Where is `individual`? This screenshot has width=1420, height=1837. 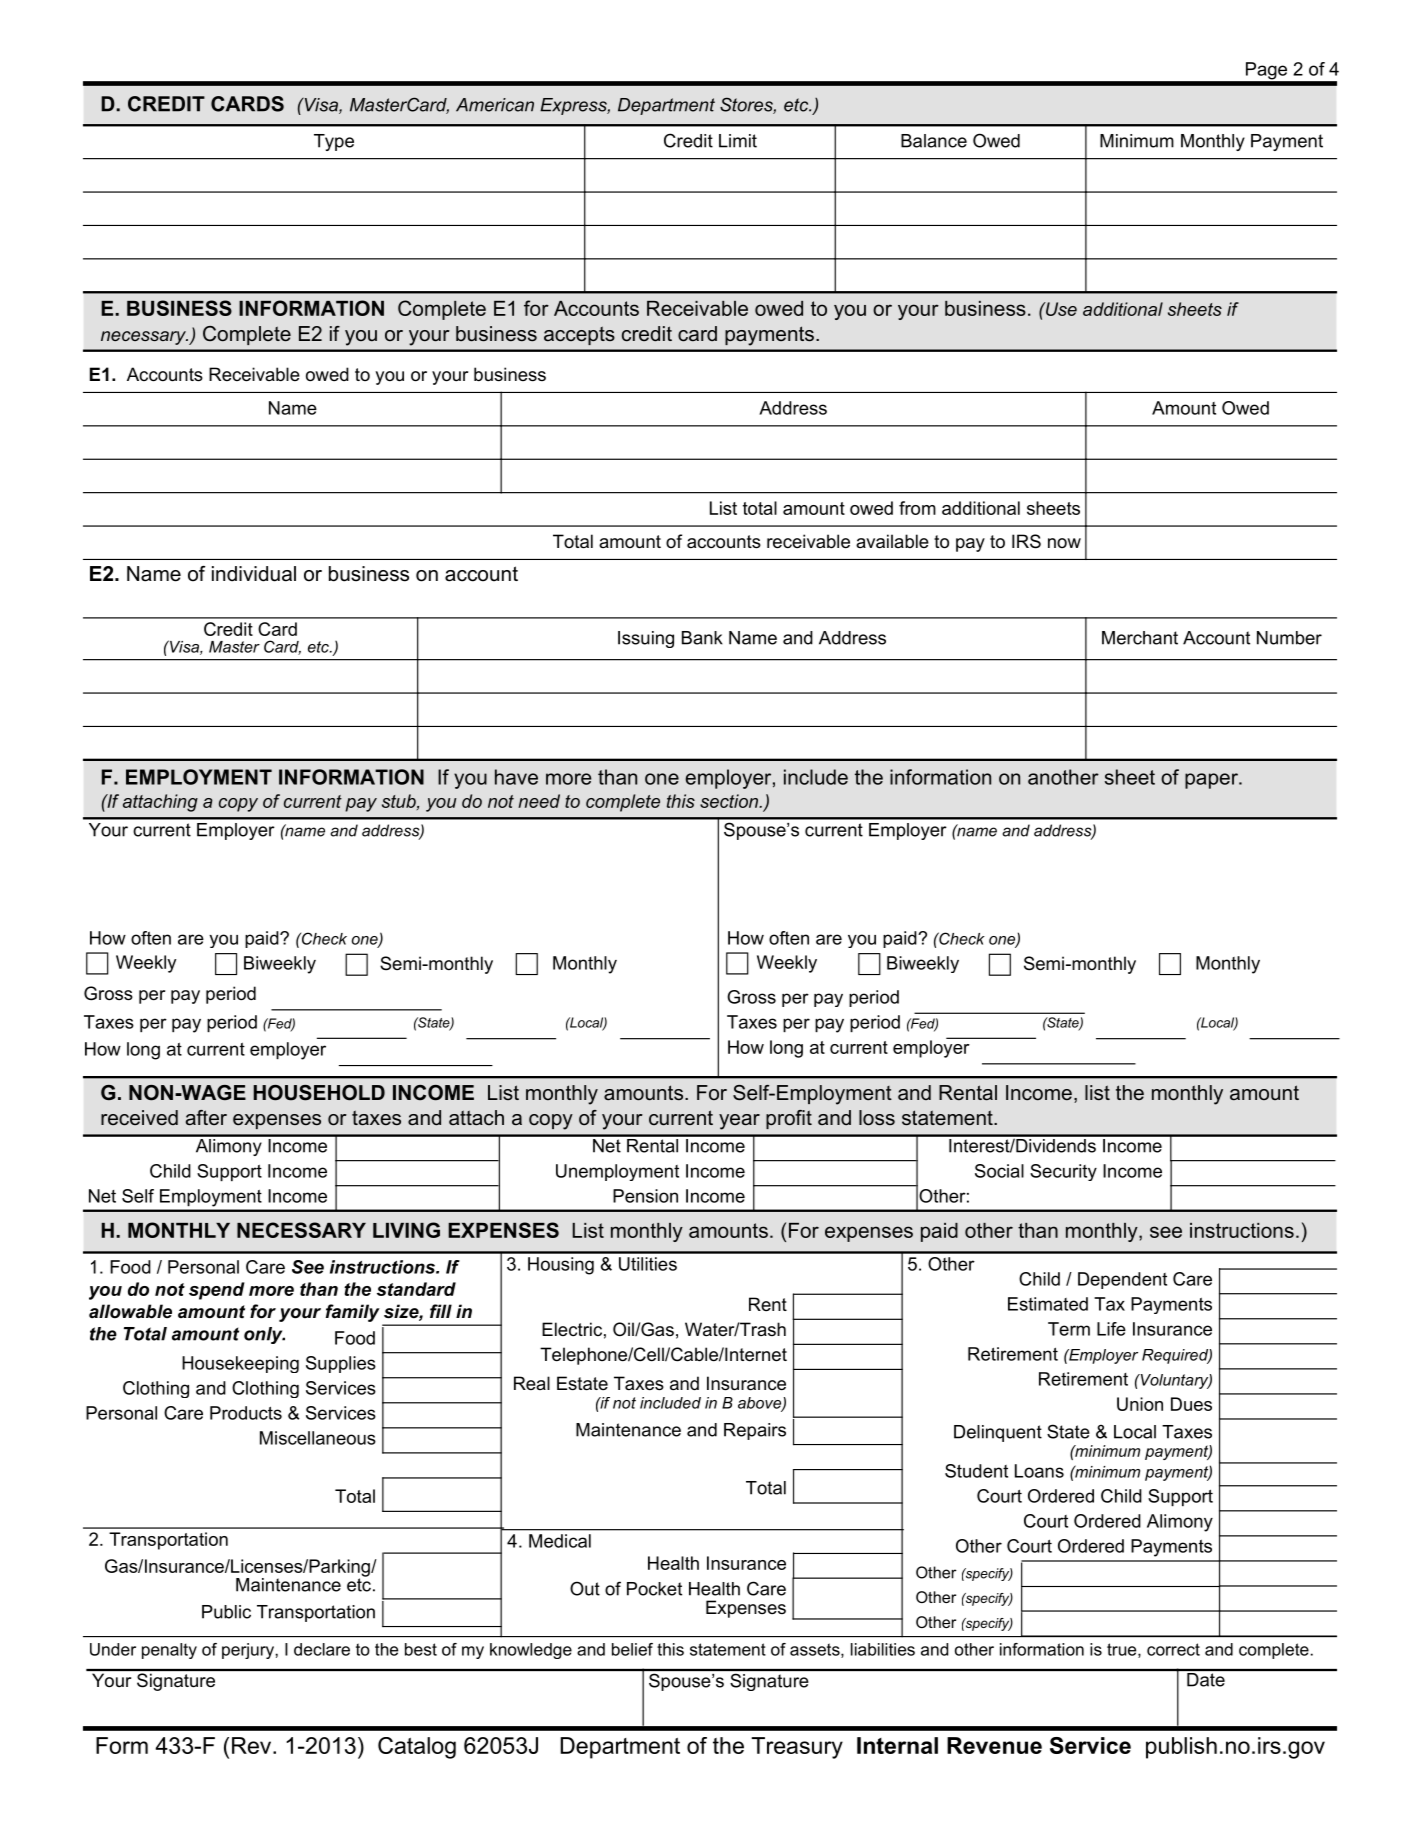
individual is located at coordinates (254, 574).
